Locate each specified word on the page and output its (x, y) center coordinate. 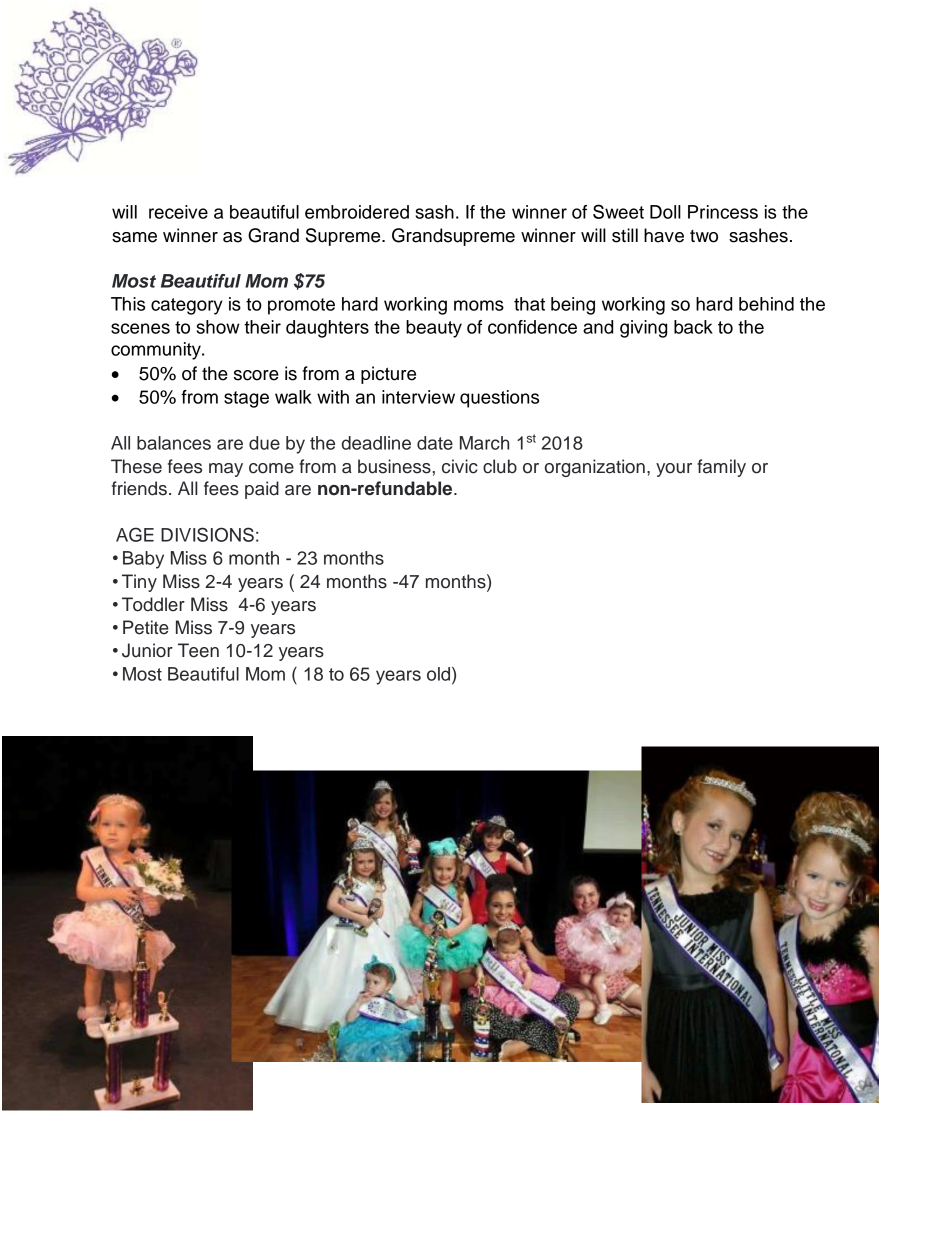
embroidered (357, 212)
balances (174, 443)
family (721, 468)
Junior (147, 650)
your (674, 470)
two (704, 236)
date (435, 443)
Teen (198, 650)
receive (178, 212)
